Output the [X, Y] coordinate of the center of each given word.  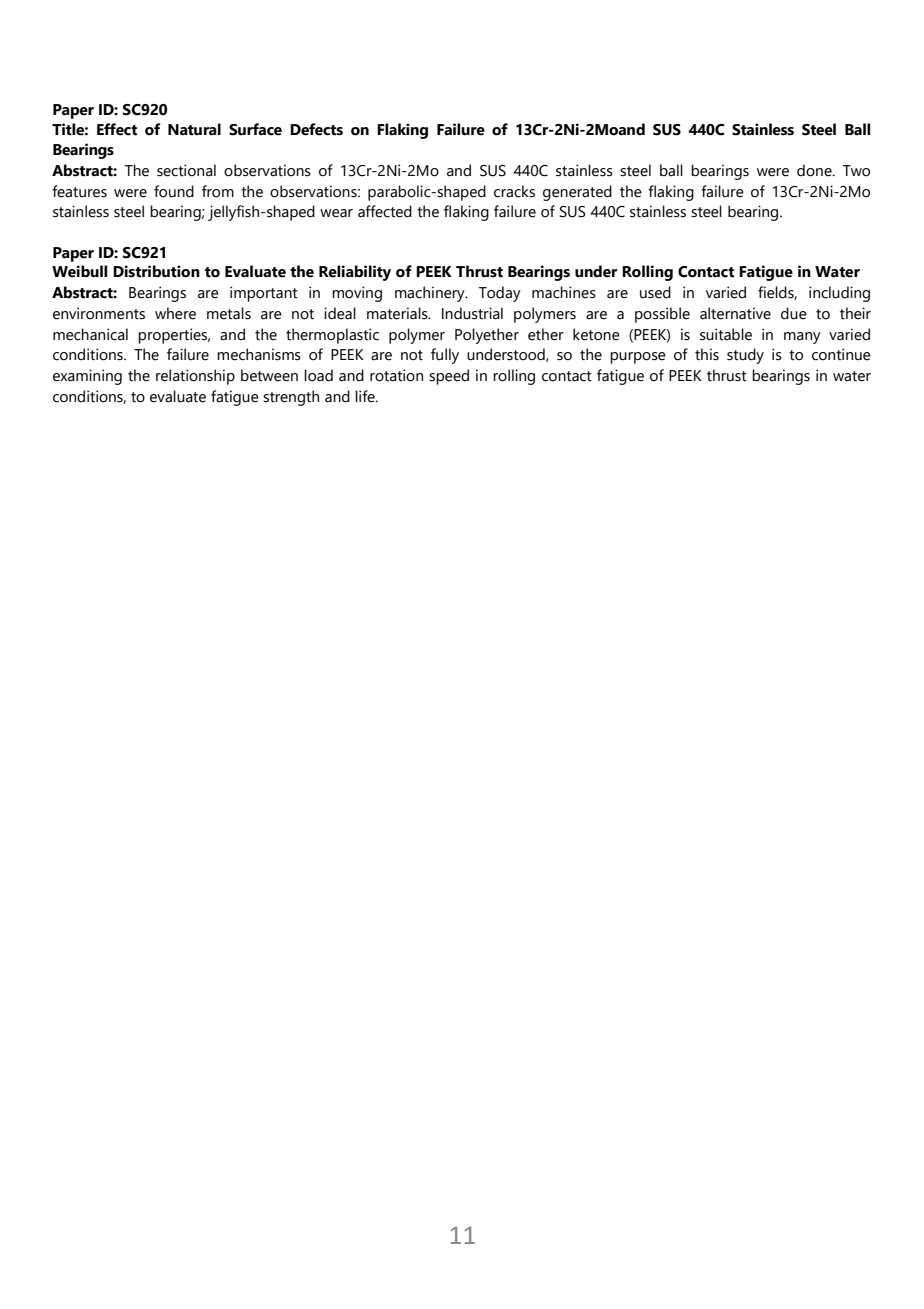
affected [385, 211]
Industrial [472, 313]
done [815, 170]
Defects [316, 129]
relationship [195, 377]
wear [336, 213]
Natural [194, 129]
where [175, 313]
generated [577, 193]
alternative [735, 313]
